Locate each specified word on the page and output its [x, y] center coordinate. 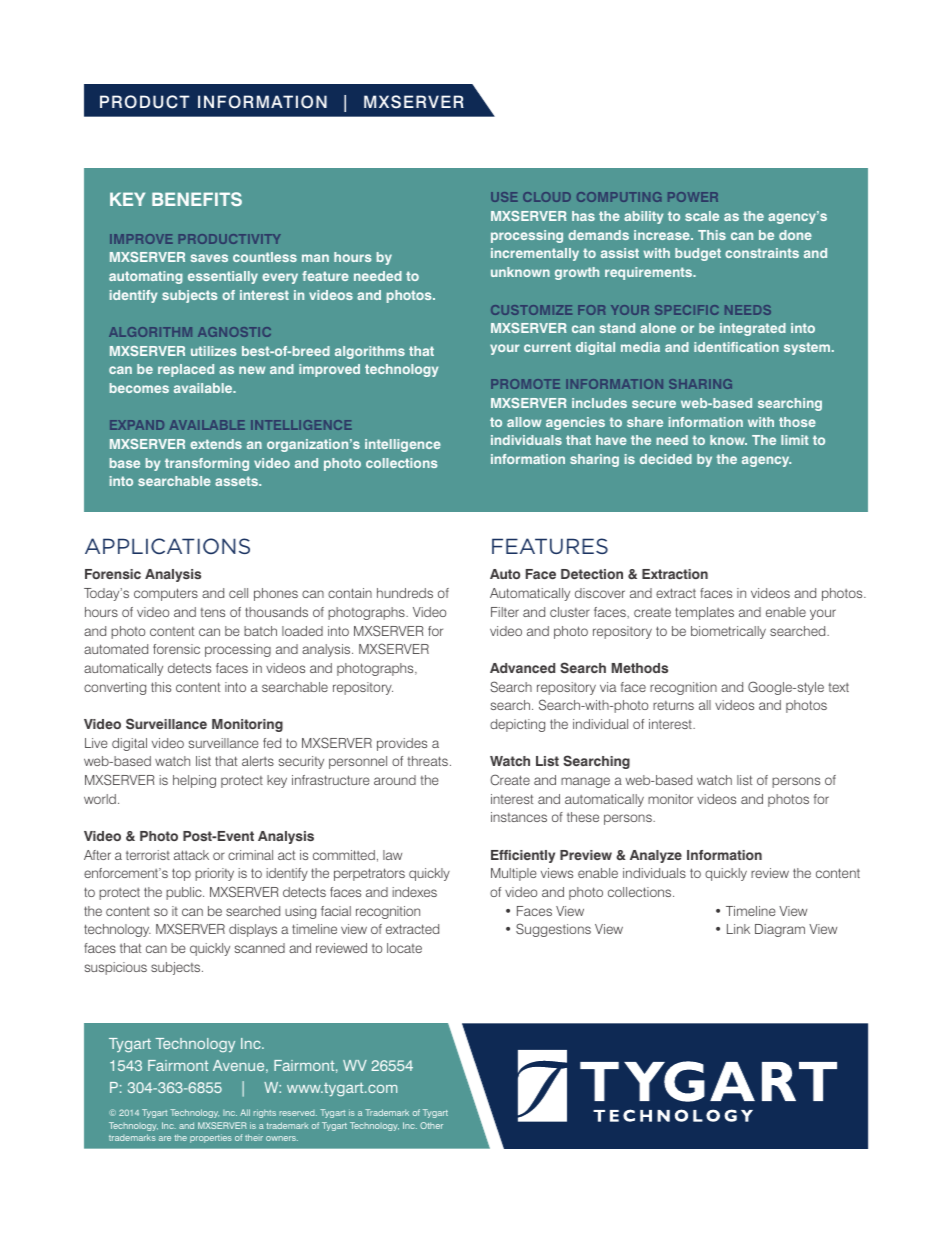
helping [194, 781]
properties [211, 1138]
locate [404, 948]
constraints [762, 253]
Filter [505, 612]
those [797, 422]
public [185, 893]
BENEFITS [197, 199]
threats [428, 761]
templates [704, 613]
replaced [186, 370]
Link [738, 929]
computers [166, 594]
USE [504, 197]
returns [673, 705]
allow [524, 422]
